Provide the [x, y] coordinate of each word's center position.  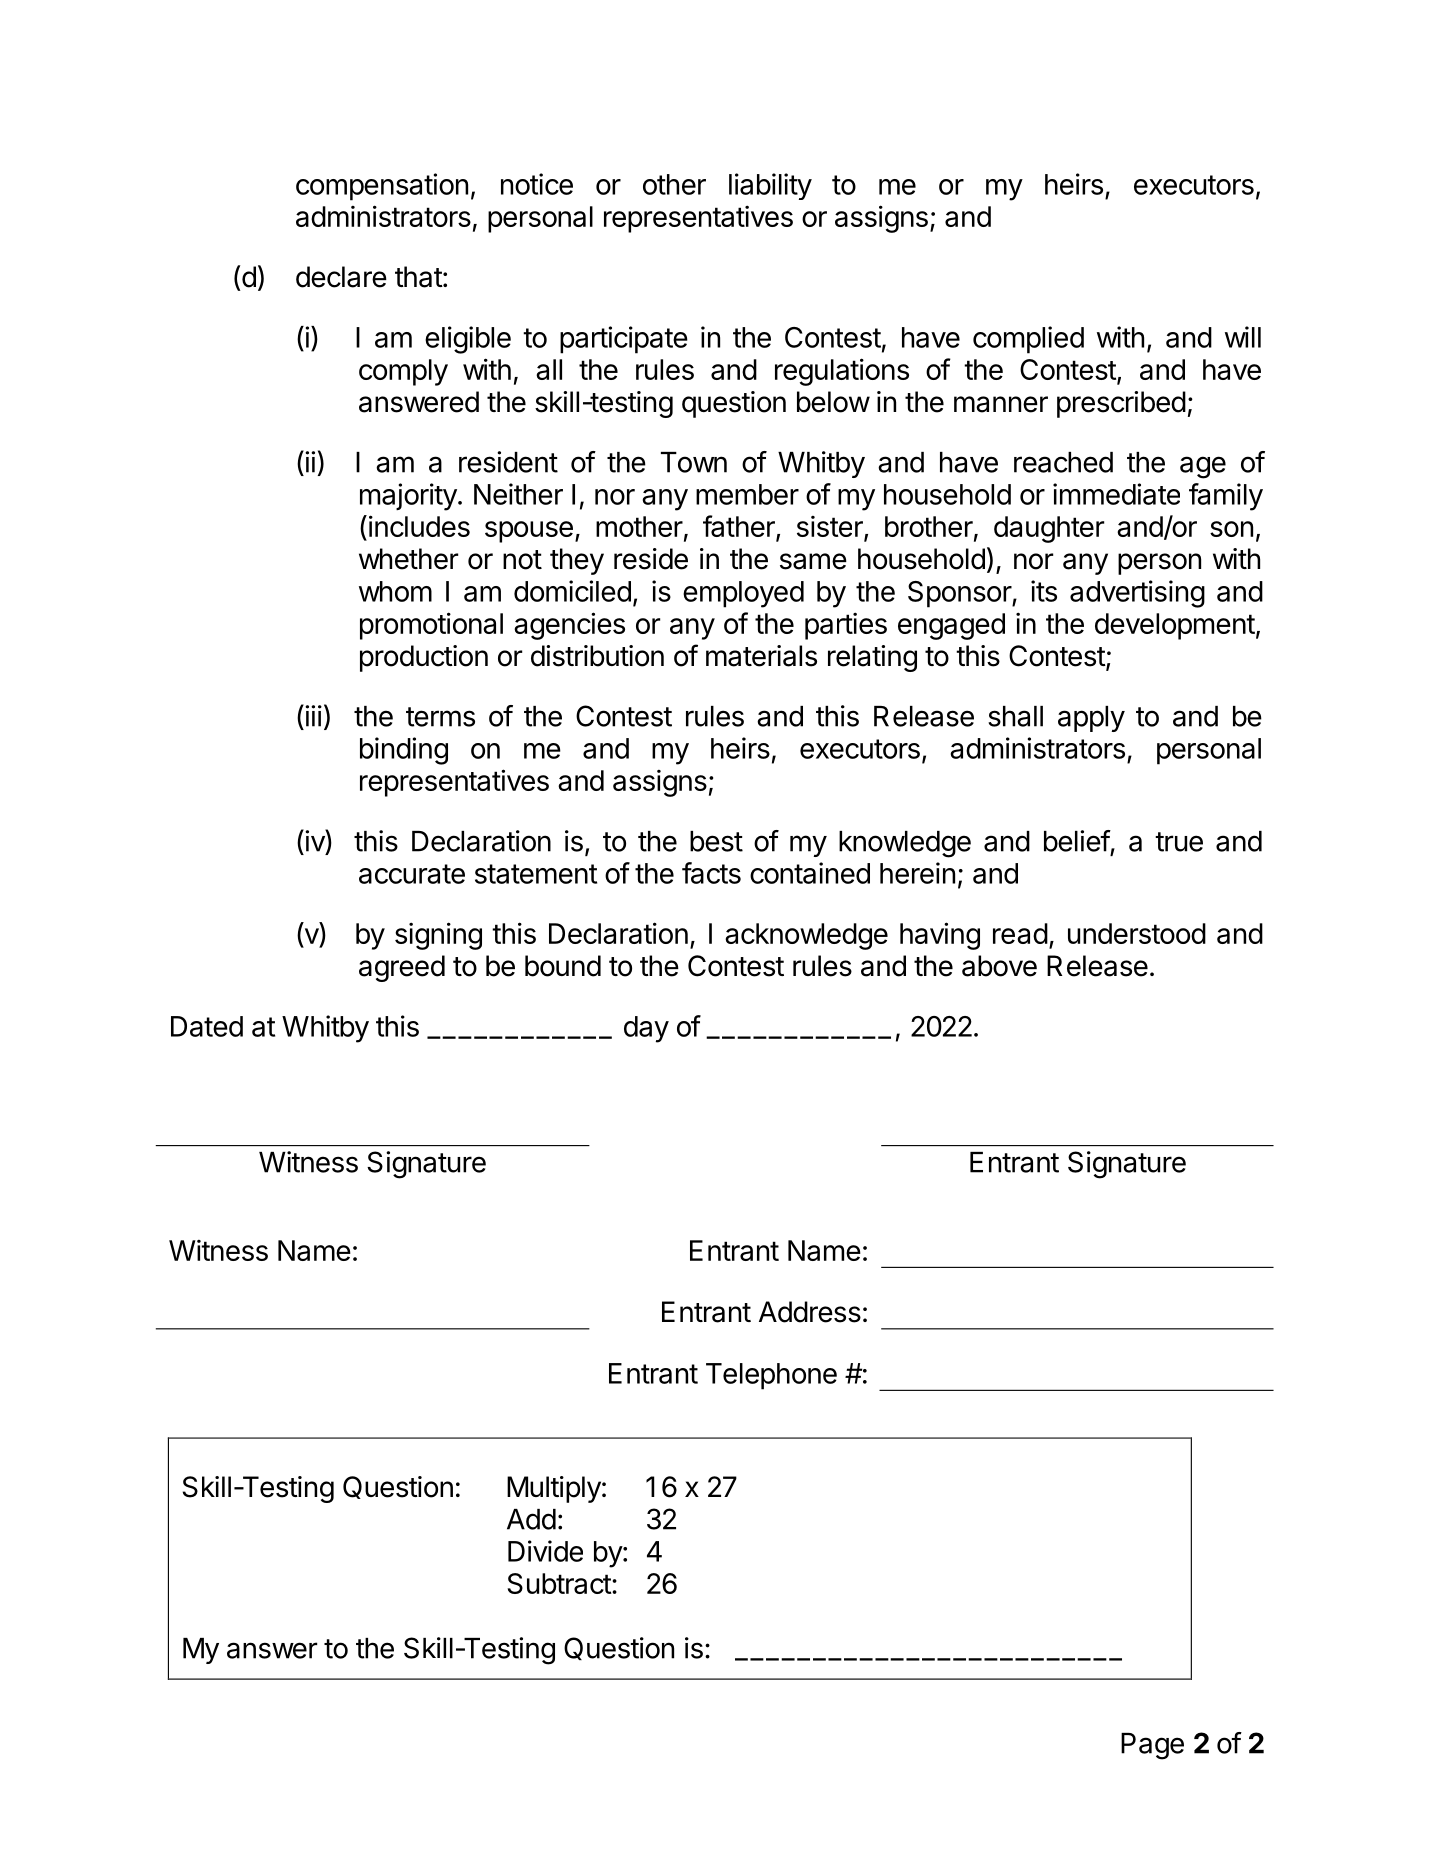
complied [1028, 340]
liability [770, 186]
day [646, 1029]
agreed [402, 968]
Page [1152, 1746]
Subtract [559, 1583]
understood [1137, 933]
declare [341, 277]
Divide [545, 1551]
